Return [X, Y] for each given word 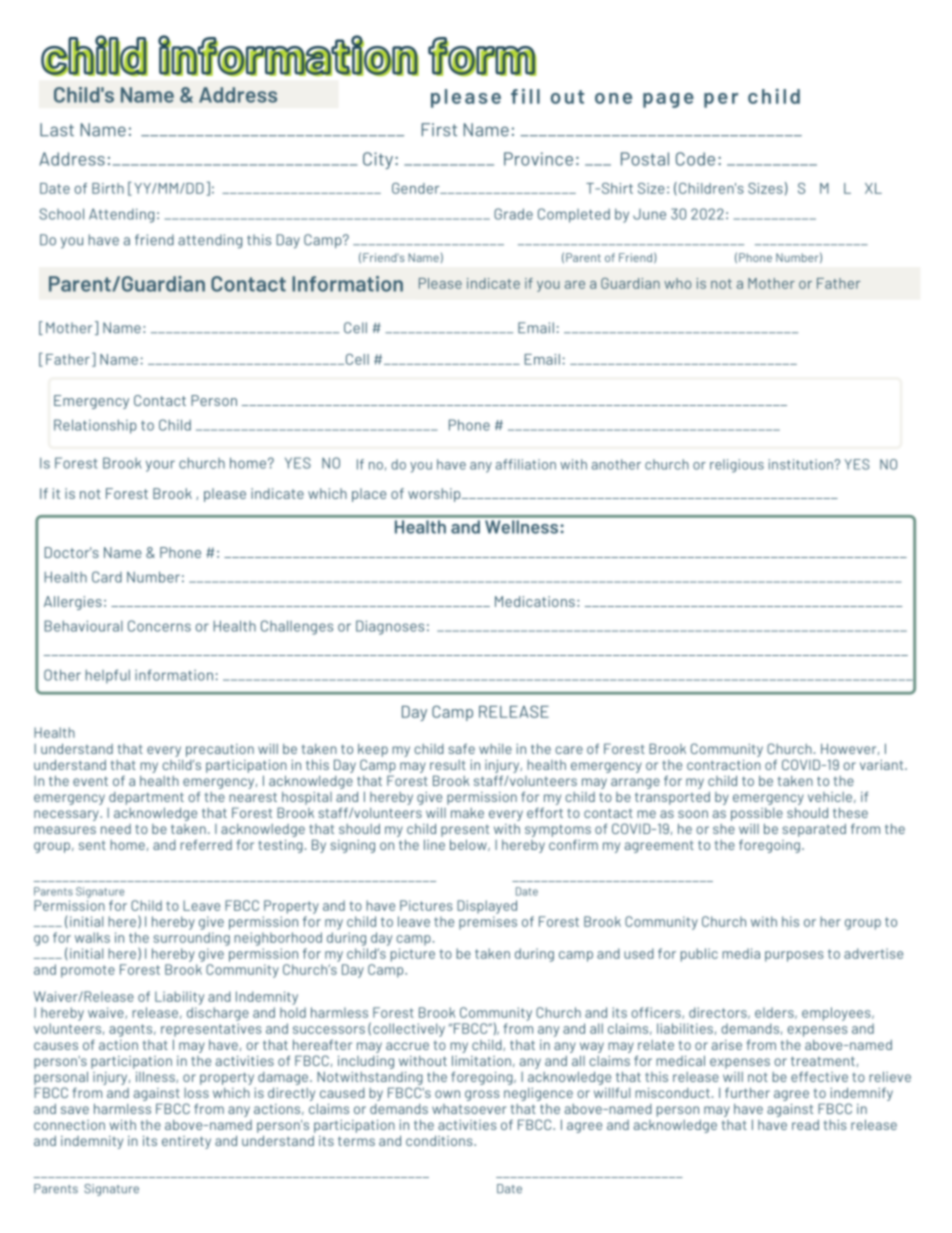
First [439, 130]
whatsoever [469, 1109]
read [805, 1125]
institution [802, 464]
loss [196, 1093]
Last [57, 130]
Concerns [159, 626]
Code [695, 159]
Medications [535, 601]
